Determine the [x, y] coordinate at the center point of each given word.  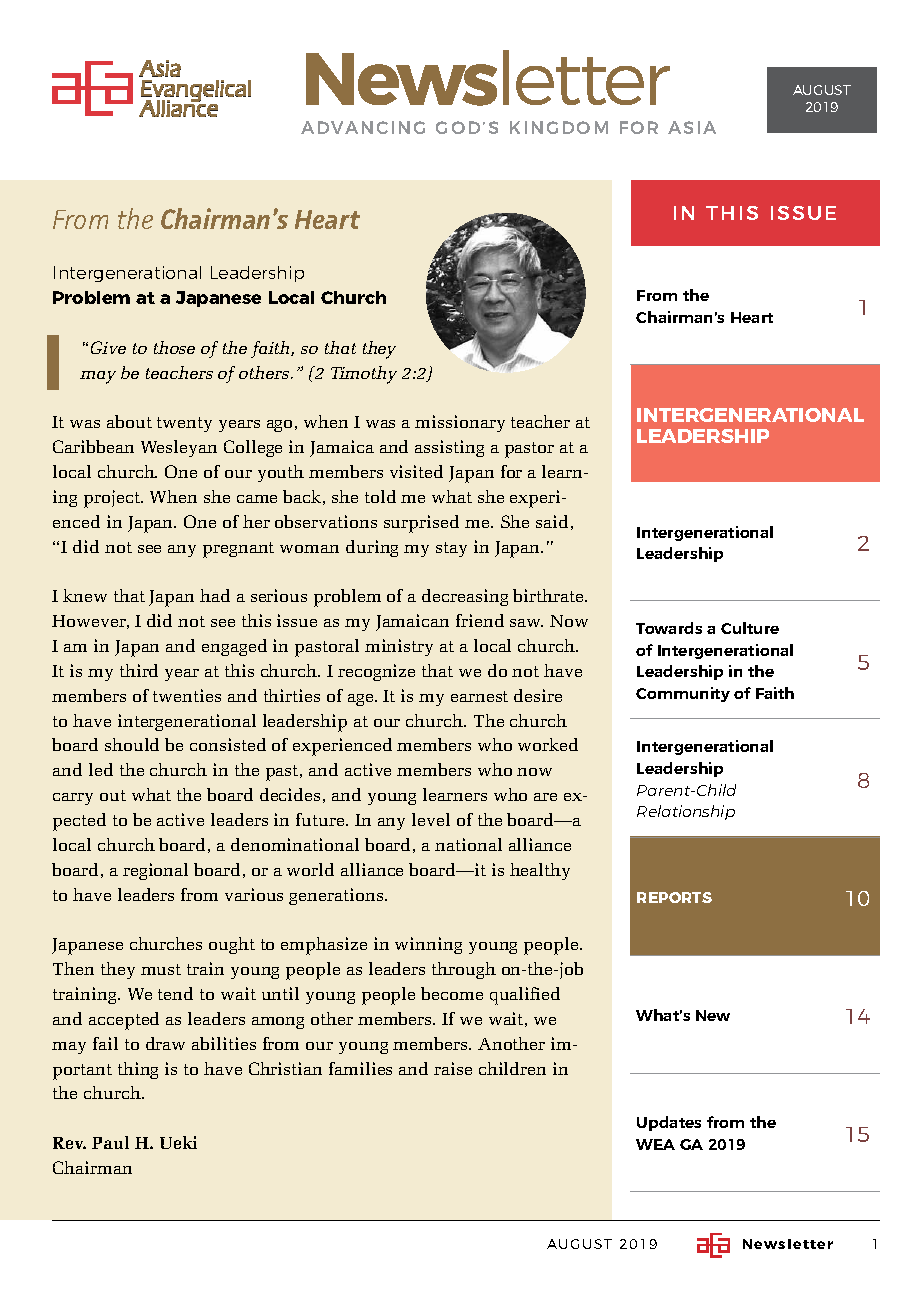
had [215, 595]
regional [155, 871]
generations [337, 896]
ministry [399, 647]
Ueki [178, 1142]
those [174, 347]
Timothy [364, 375]
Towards [669, 628]
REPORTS [674, 897]
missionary [460, 423]
